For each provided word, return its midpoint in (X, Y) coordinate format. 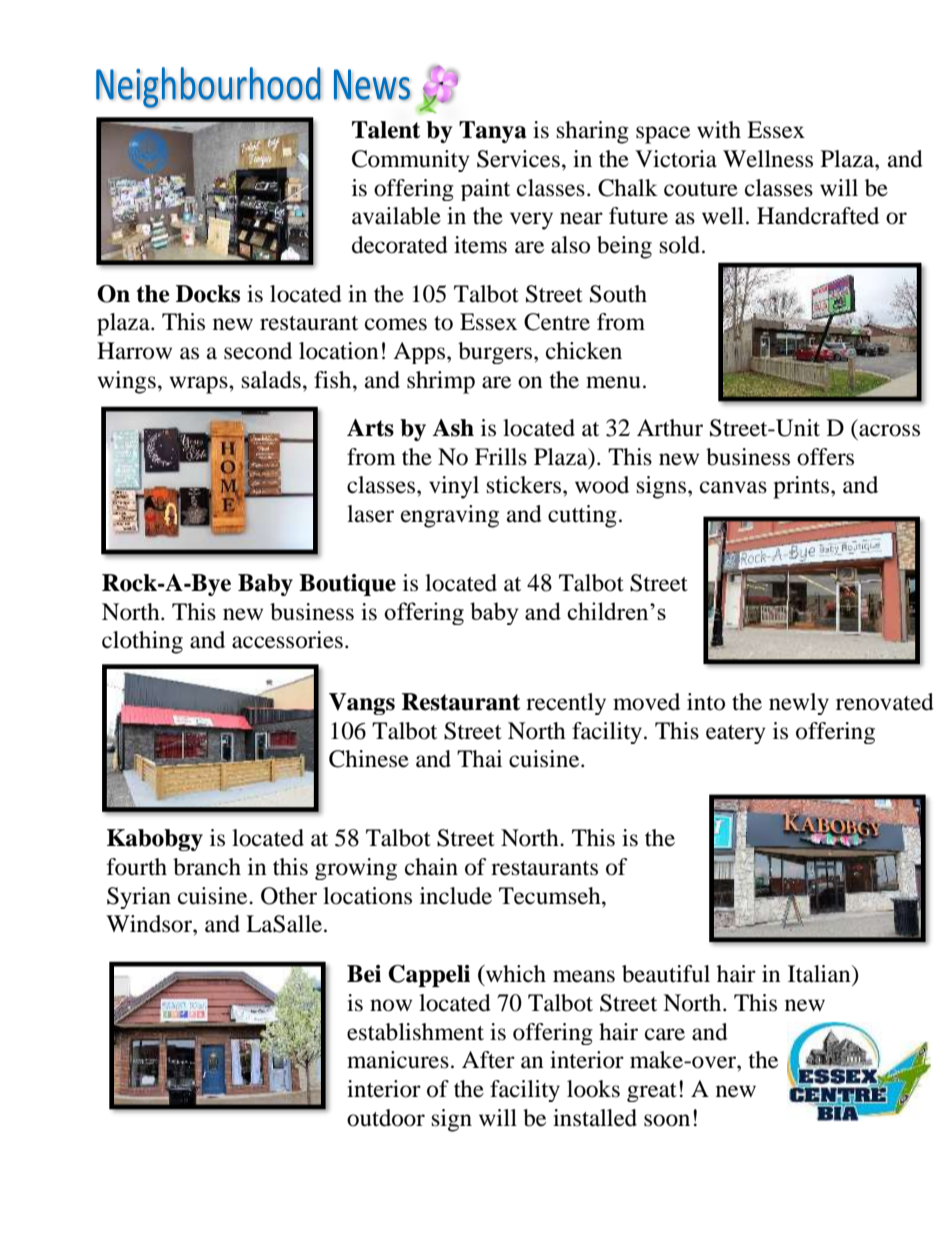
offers (825, 457)
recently (566, 704)
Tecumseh (551, 896)
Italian (820, 974)
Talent (386, 130)
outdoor (386, 1118)
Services (518, 159)
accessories (287, 640)
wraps (199, 385)
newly (799, 704)
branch (207, 867)
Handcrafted (818, 216)
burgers (495, 353)
